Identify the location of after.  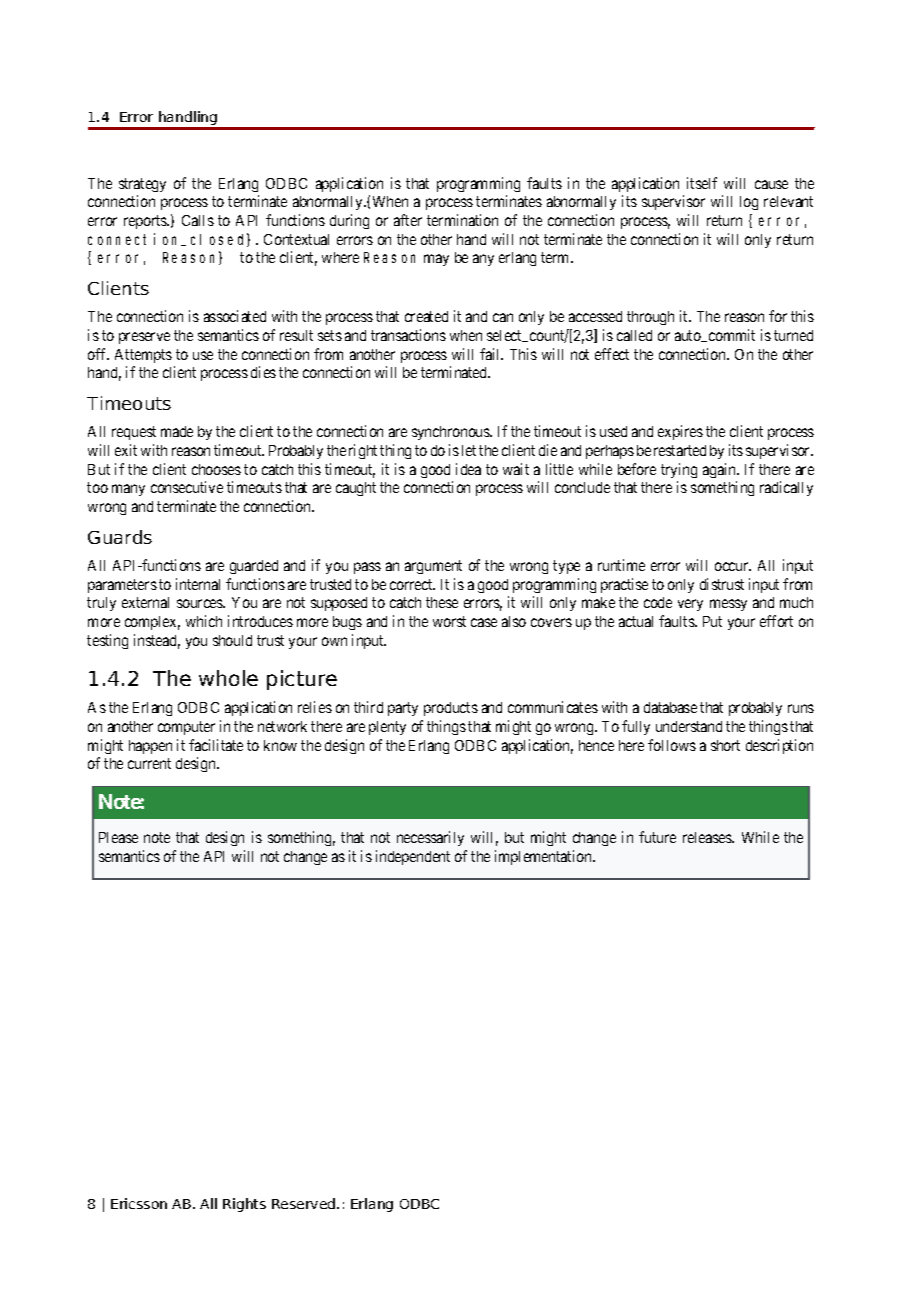
(408, 220).
